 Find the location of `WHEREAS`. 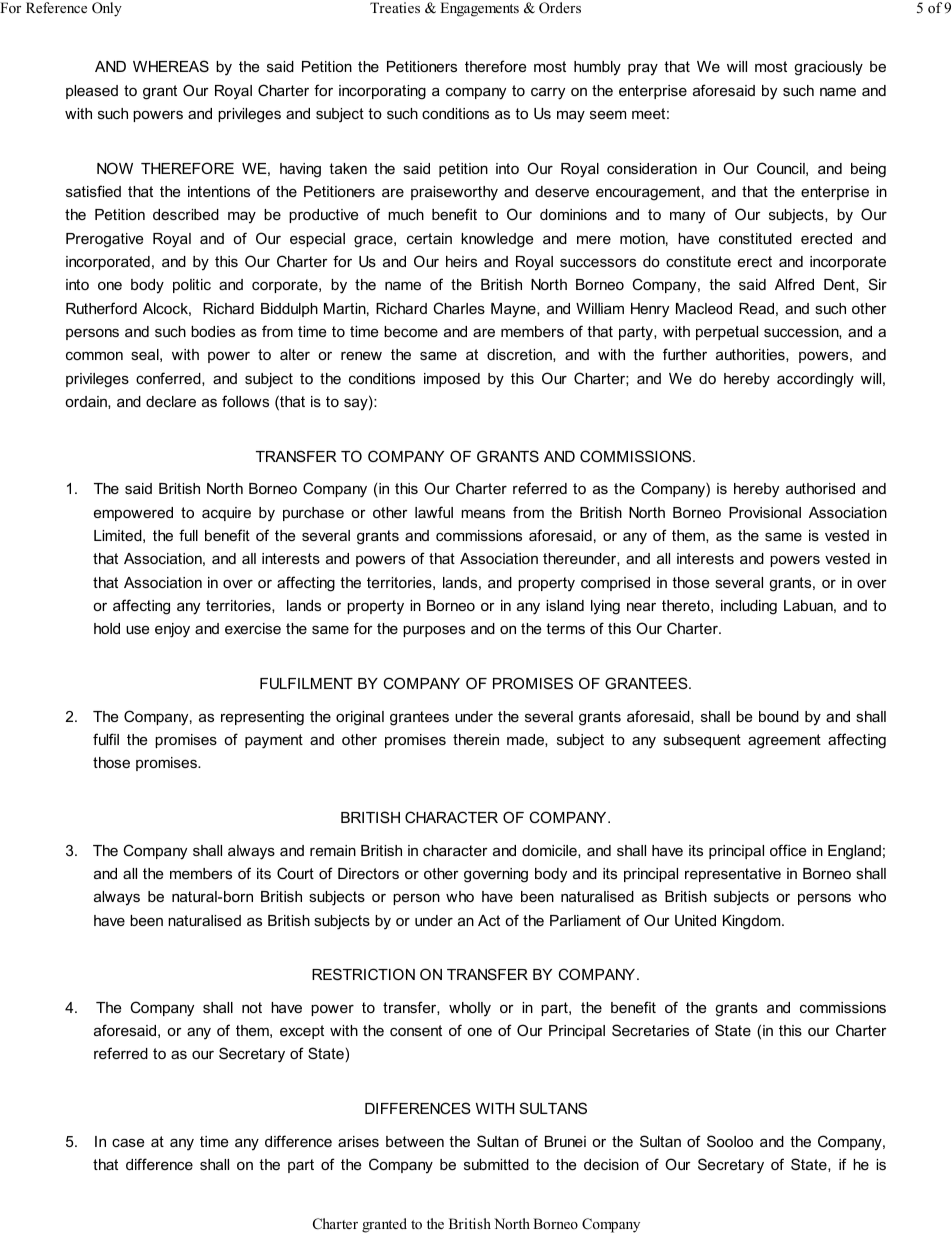

WHEREAS is located at coordinates (171, 66).
